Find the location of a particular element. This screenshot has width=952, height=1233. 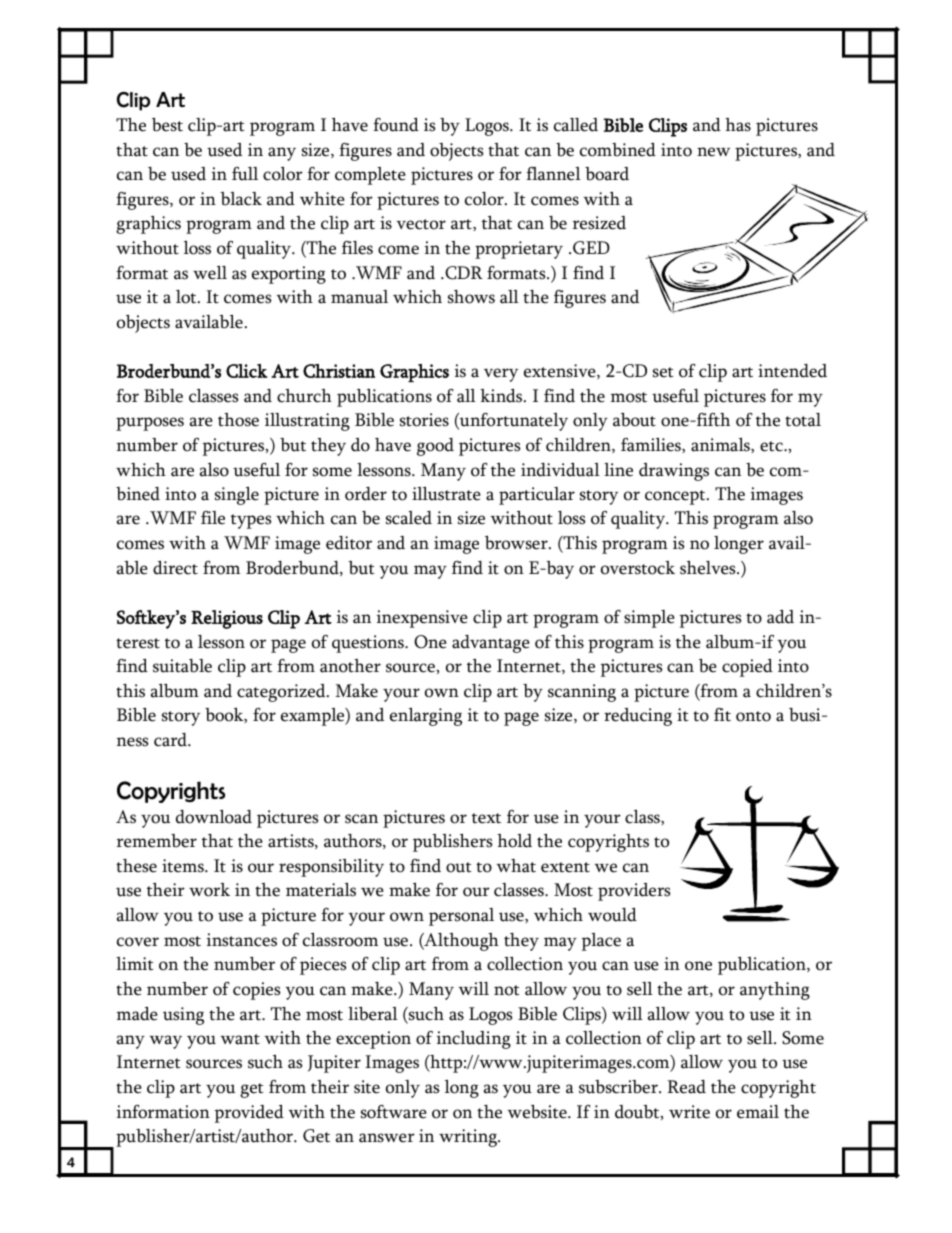

Religious is located at coordinates (227, 619).
